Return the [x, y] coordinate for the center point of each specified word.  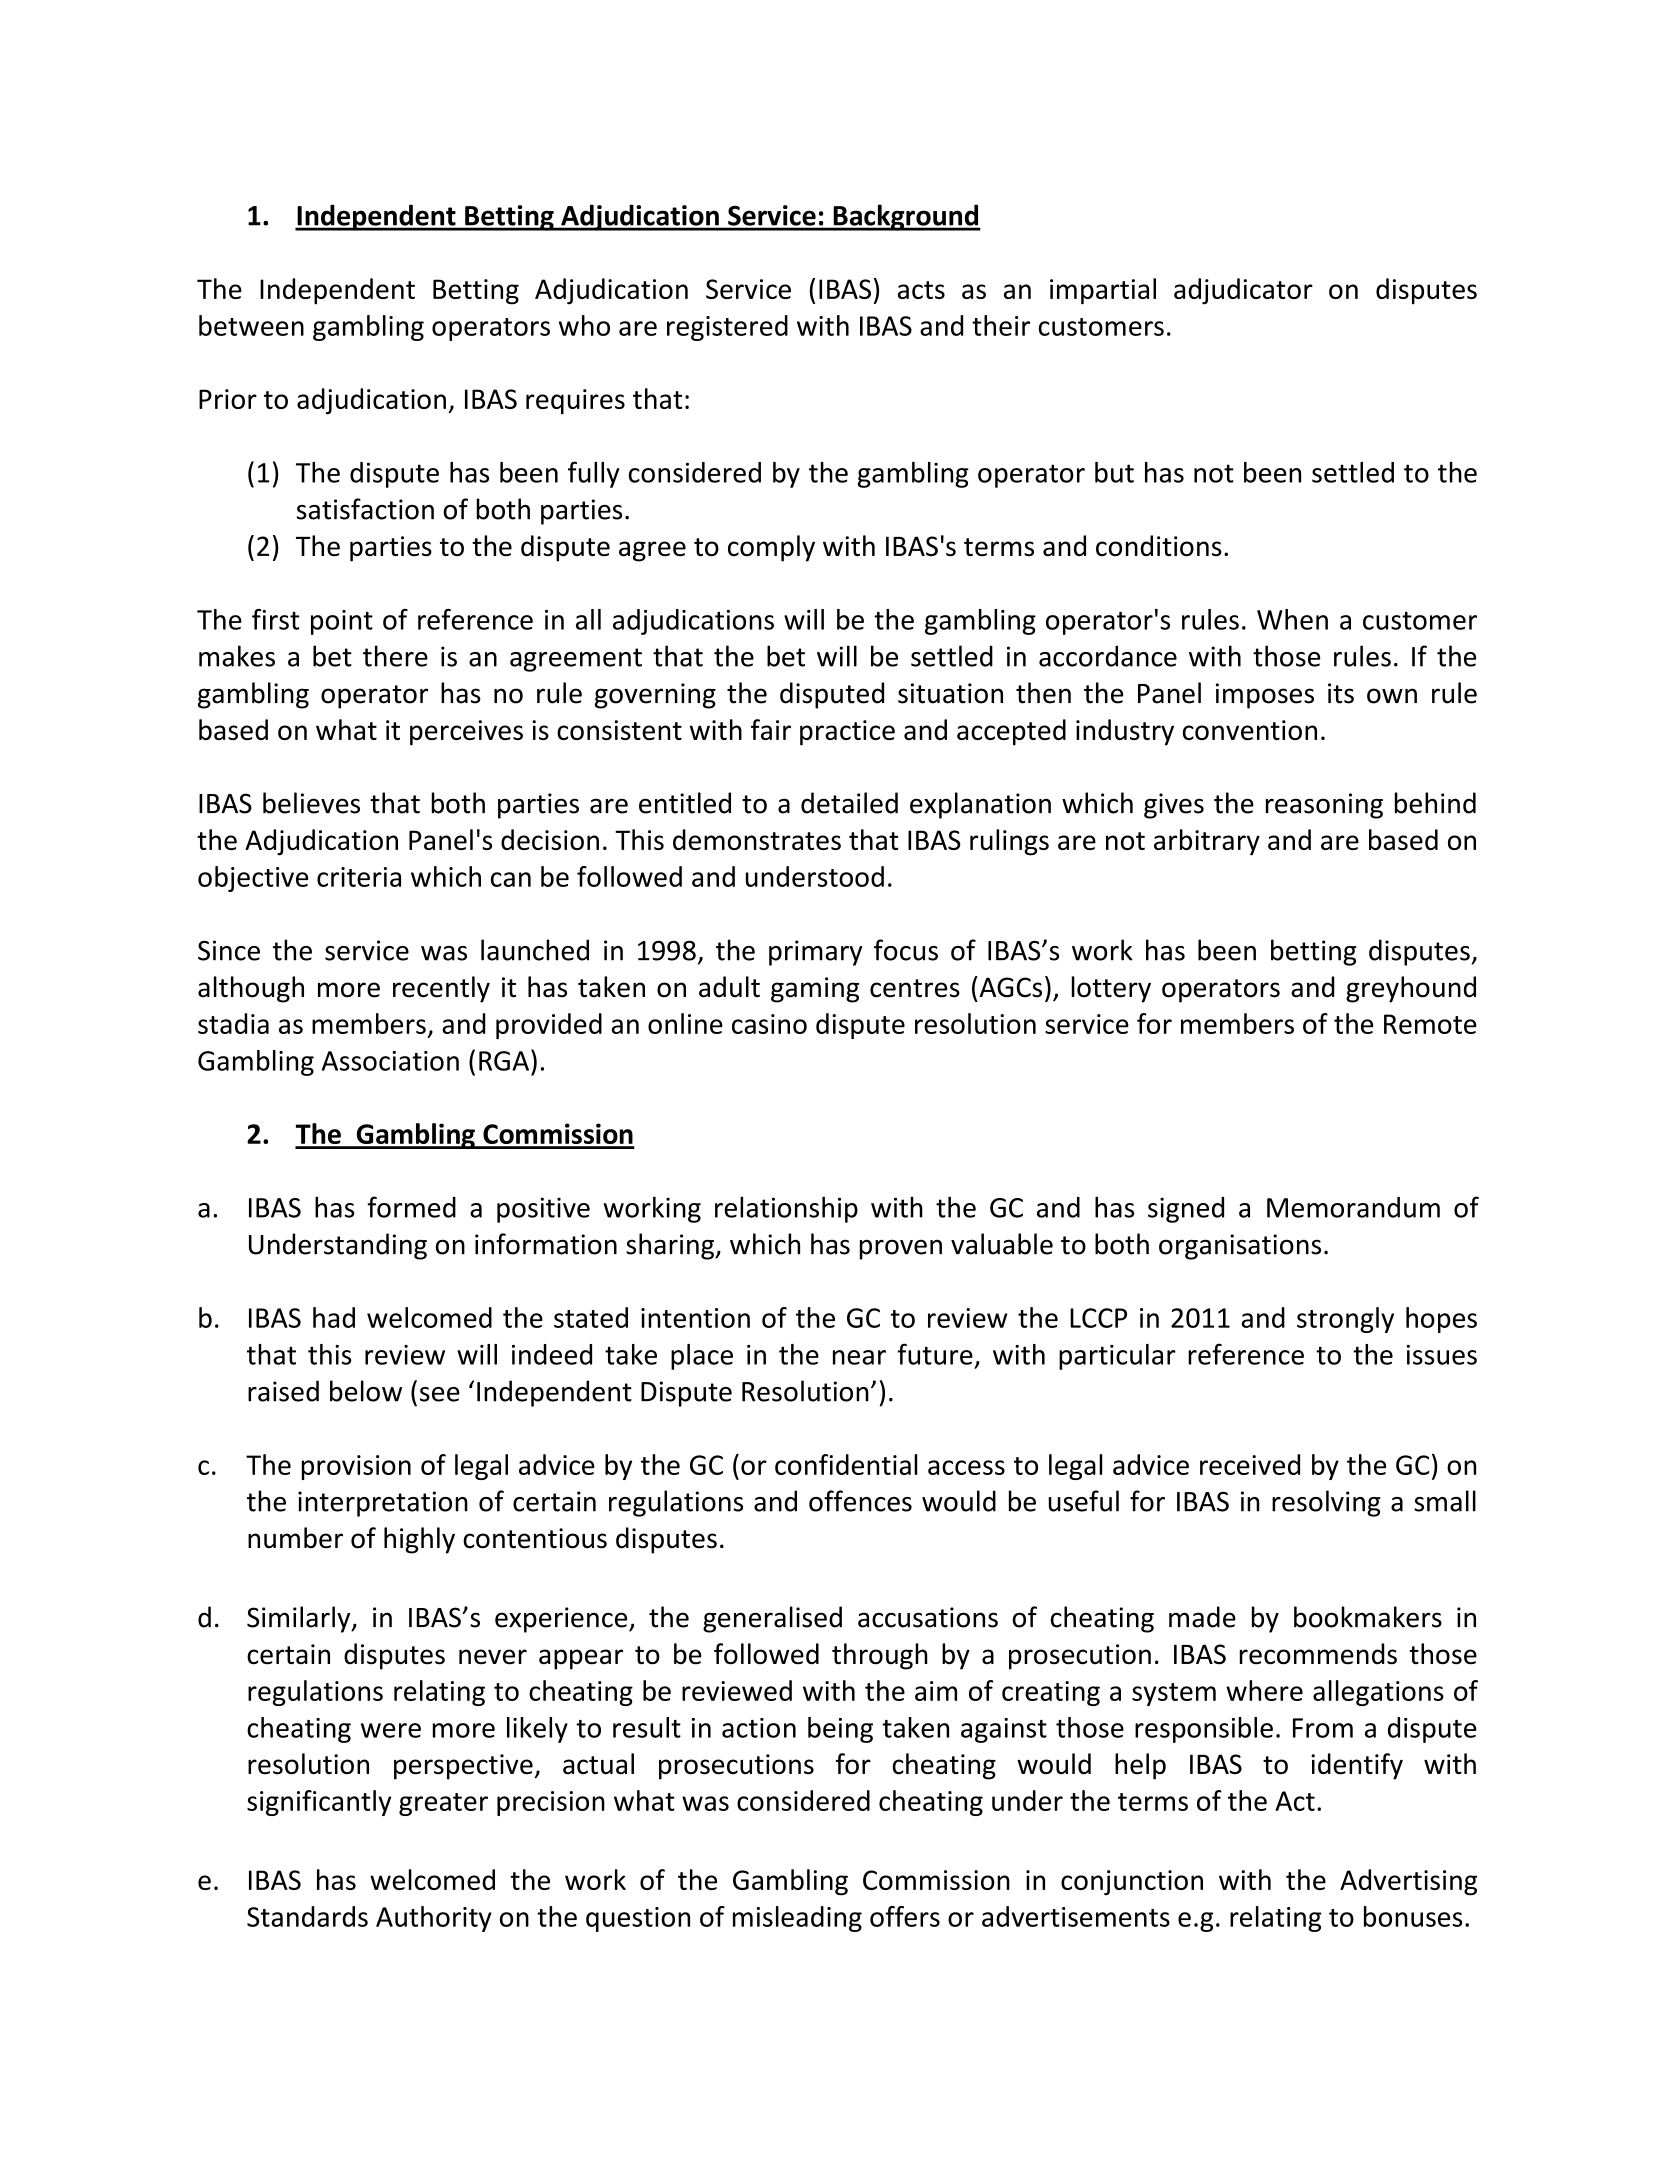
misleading [797, 1919]
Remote [1430, 1024]
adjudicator [1243, 291]
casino [769, 1024]
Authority [434, 1919]
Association [390, 1061]
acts [921, 290]
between [251, 325]
